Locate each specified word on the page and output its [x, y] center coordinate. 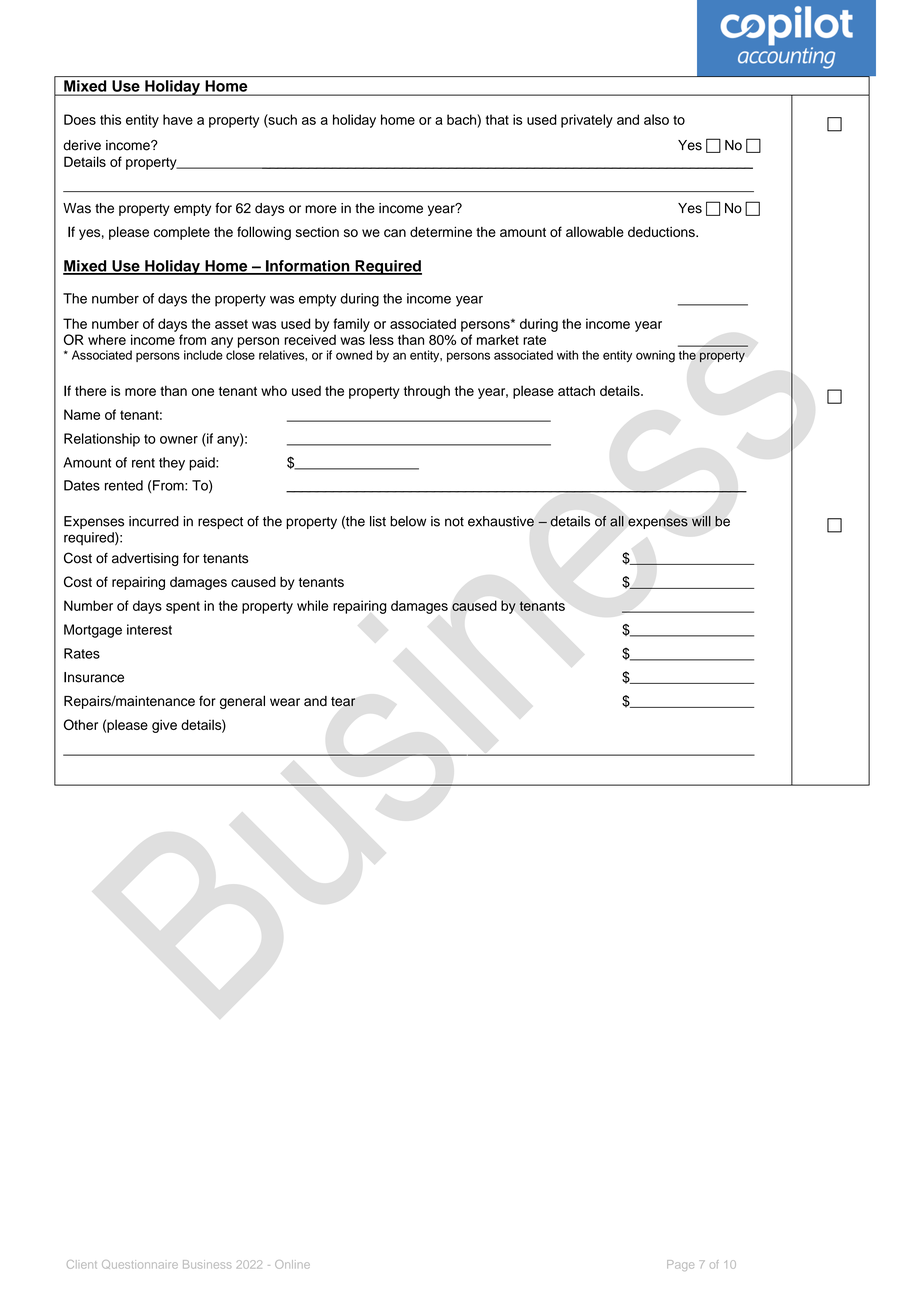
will [701, 521]
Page [680, 1265]
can [395, 233]
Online [292, 1264]
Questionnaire [140, 1264]
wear [285, 702]
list [378, 521]
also [656, 119]
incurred [154, 521]
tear [343, 702]
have [178, 119]
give [164, 726]
